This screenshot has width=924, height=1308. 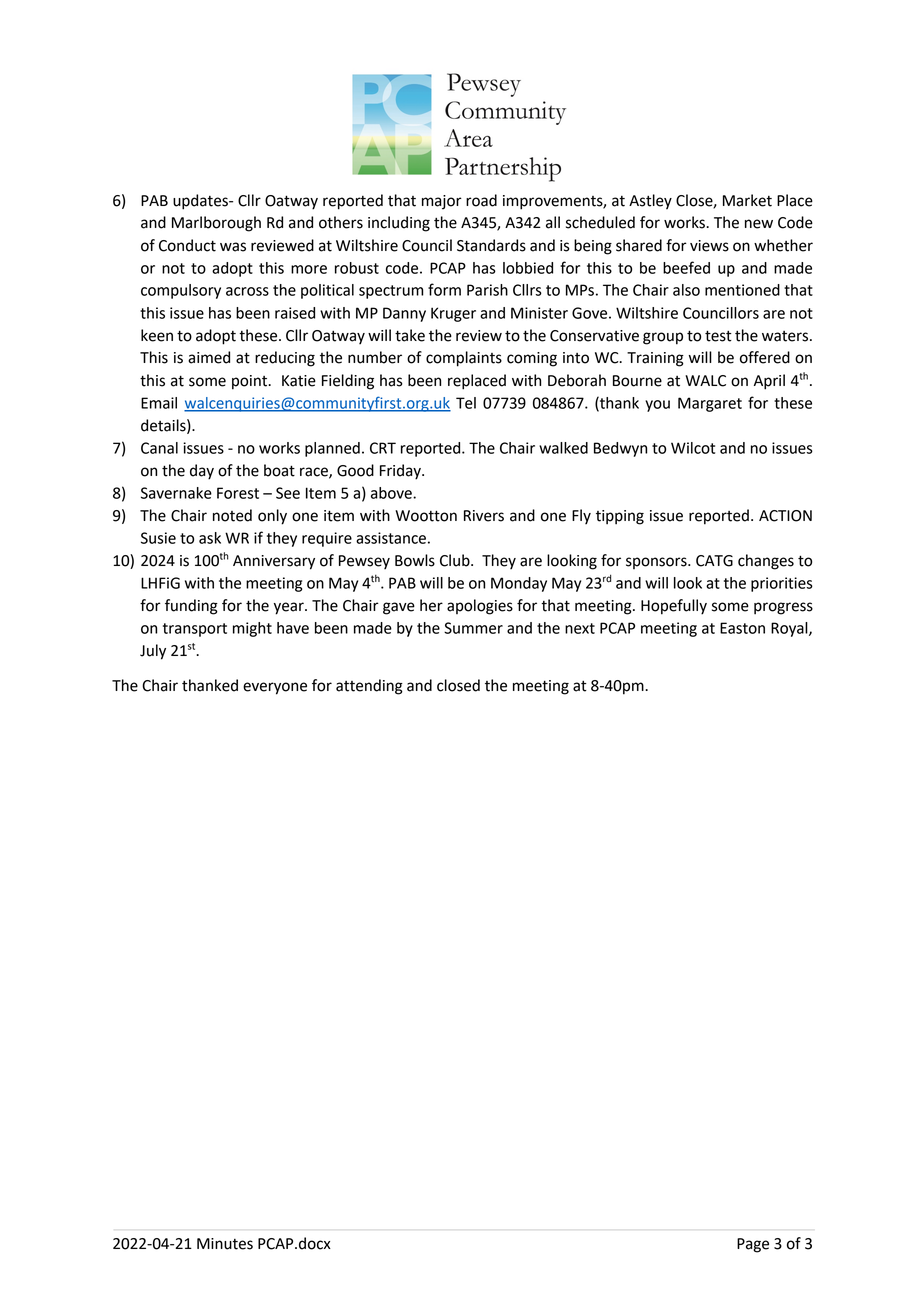 I want to click on Minutes, so click(x=225, y=1244).
